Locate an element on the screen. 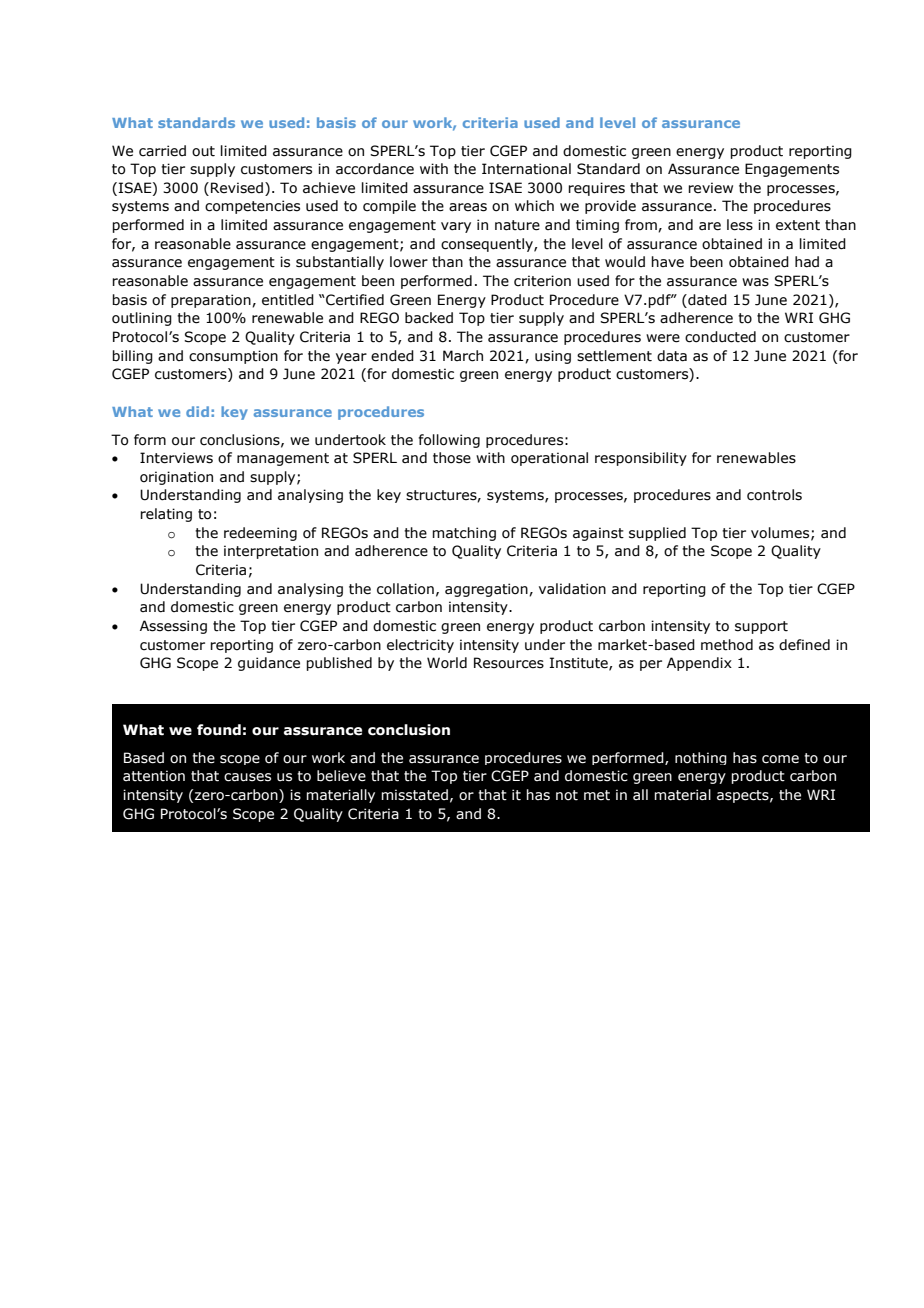 The width and height of the screenshot is (924, 1308). origination is located at coordinates (176, 478).
